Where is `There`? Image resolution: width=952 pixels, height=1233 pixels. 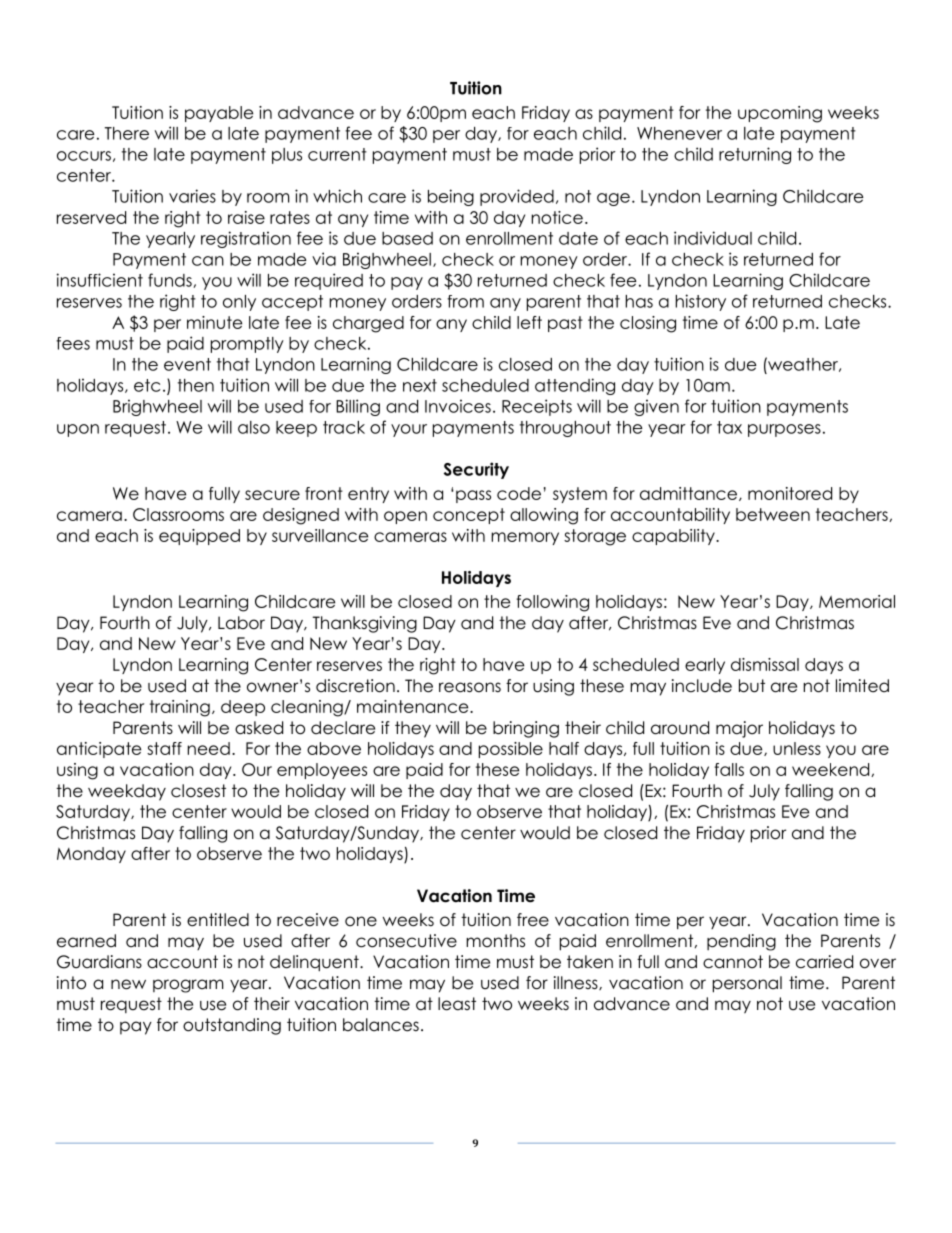
There is located at coordinates (127, 133).
